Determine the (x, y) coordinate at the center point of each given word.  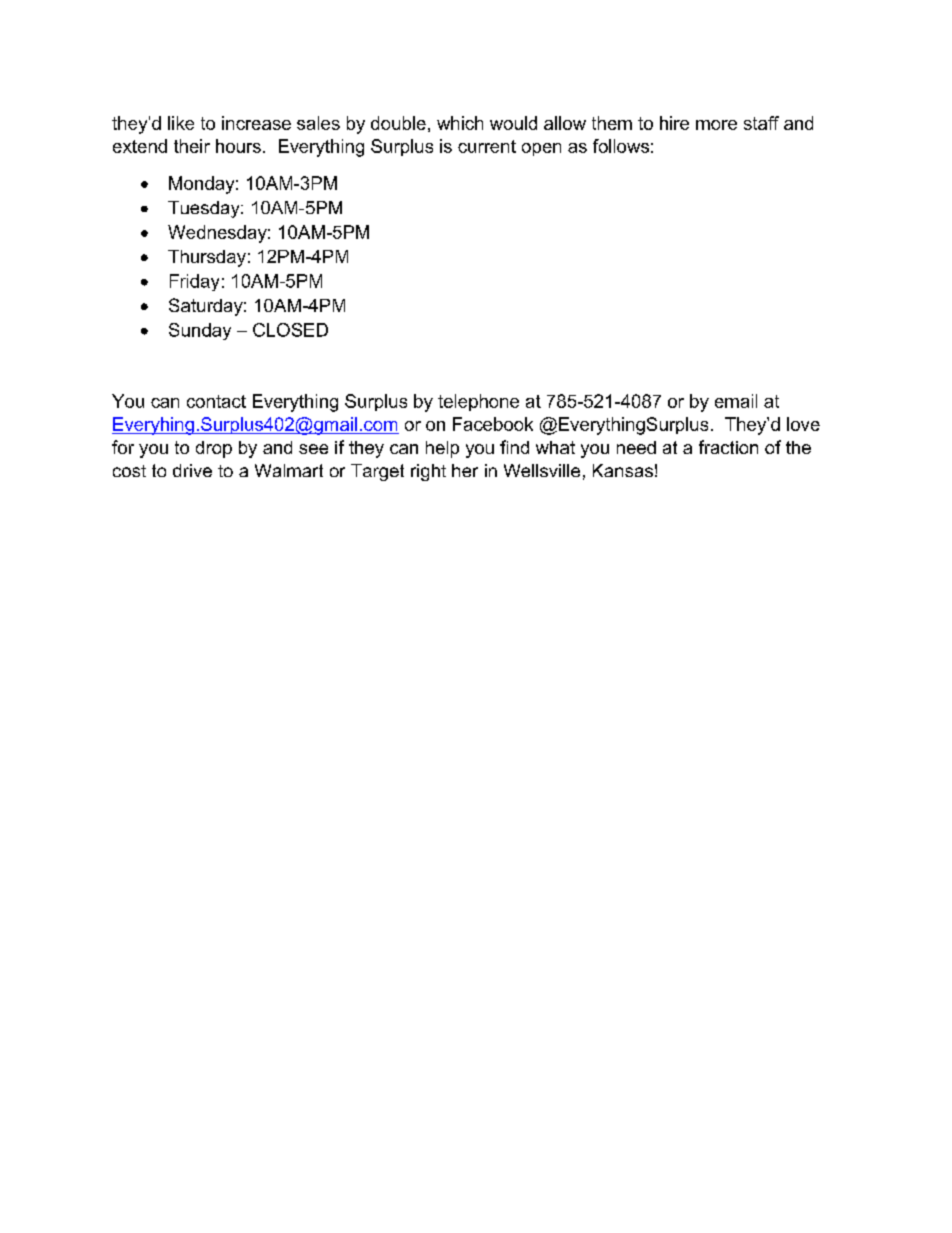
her (465, 470)
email (736, 401)
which (460, 123)
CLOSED (290, 330)
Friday (194, 282)
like (181, 123)
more (716, 125)
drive (192, 470)
